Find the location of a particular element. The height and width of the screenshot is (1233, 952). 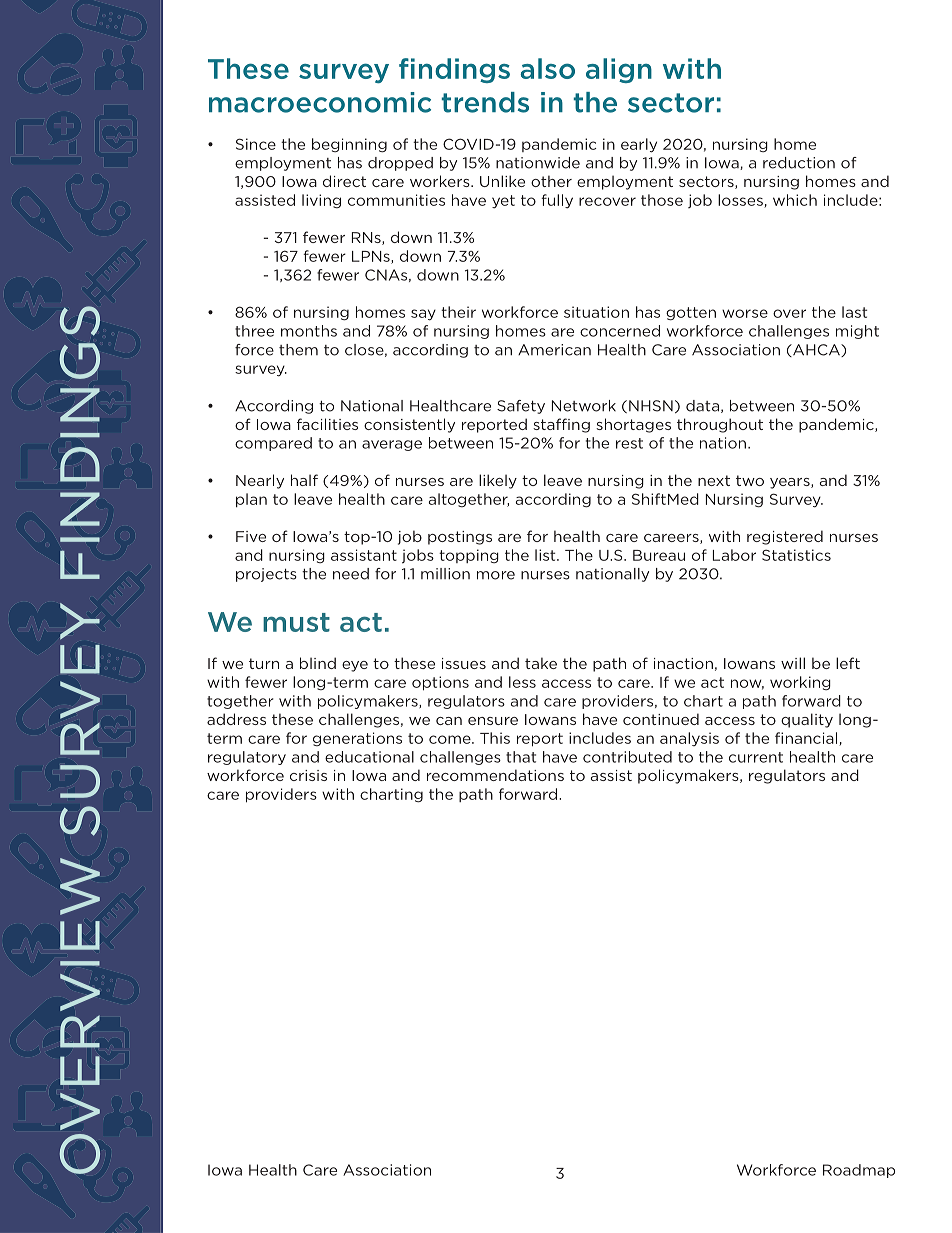

will is located at coordinates (793, 663).
